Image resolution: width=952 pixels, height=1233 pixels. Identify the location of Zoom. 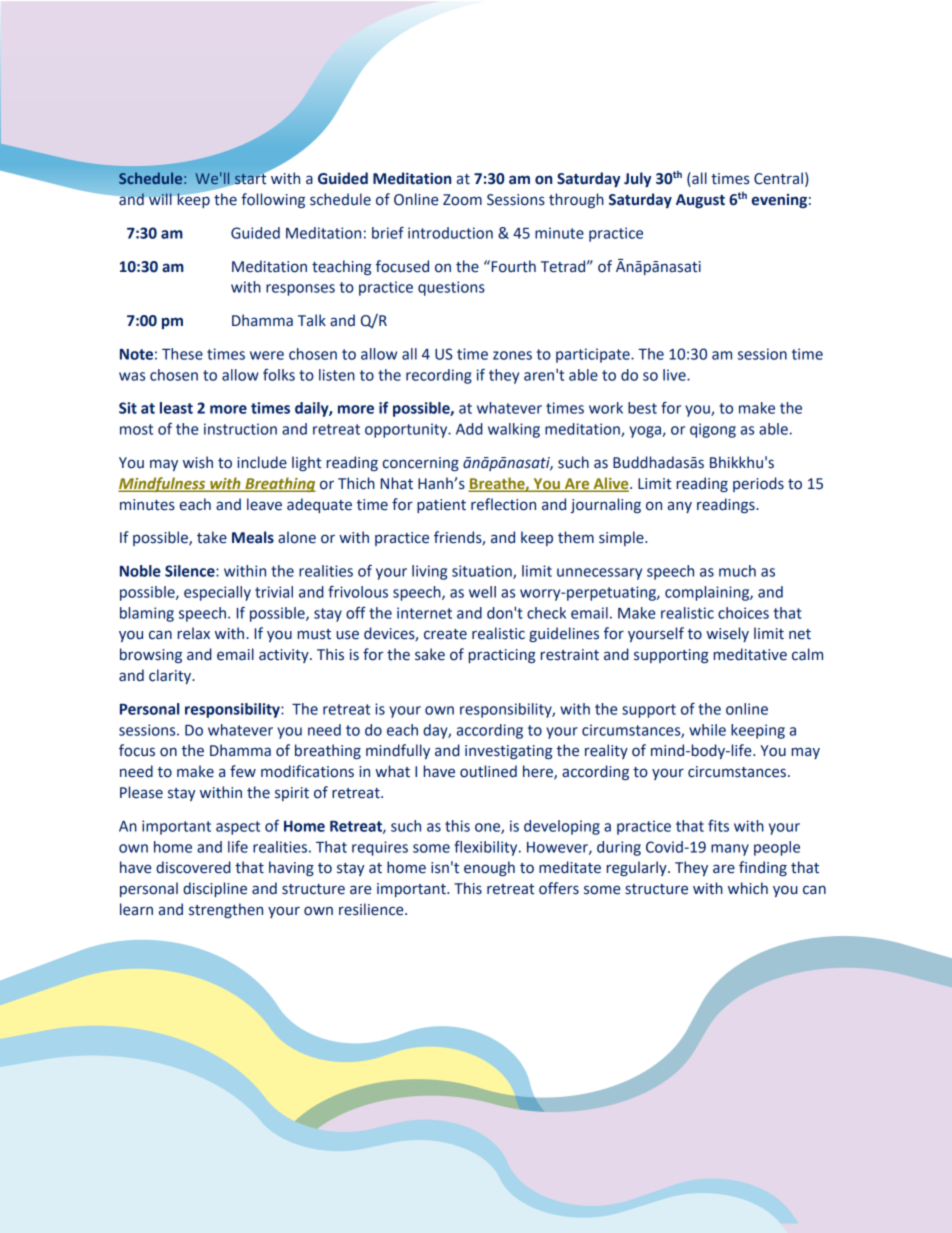
(462, 200).
